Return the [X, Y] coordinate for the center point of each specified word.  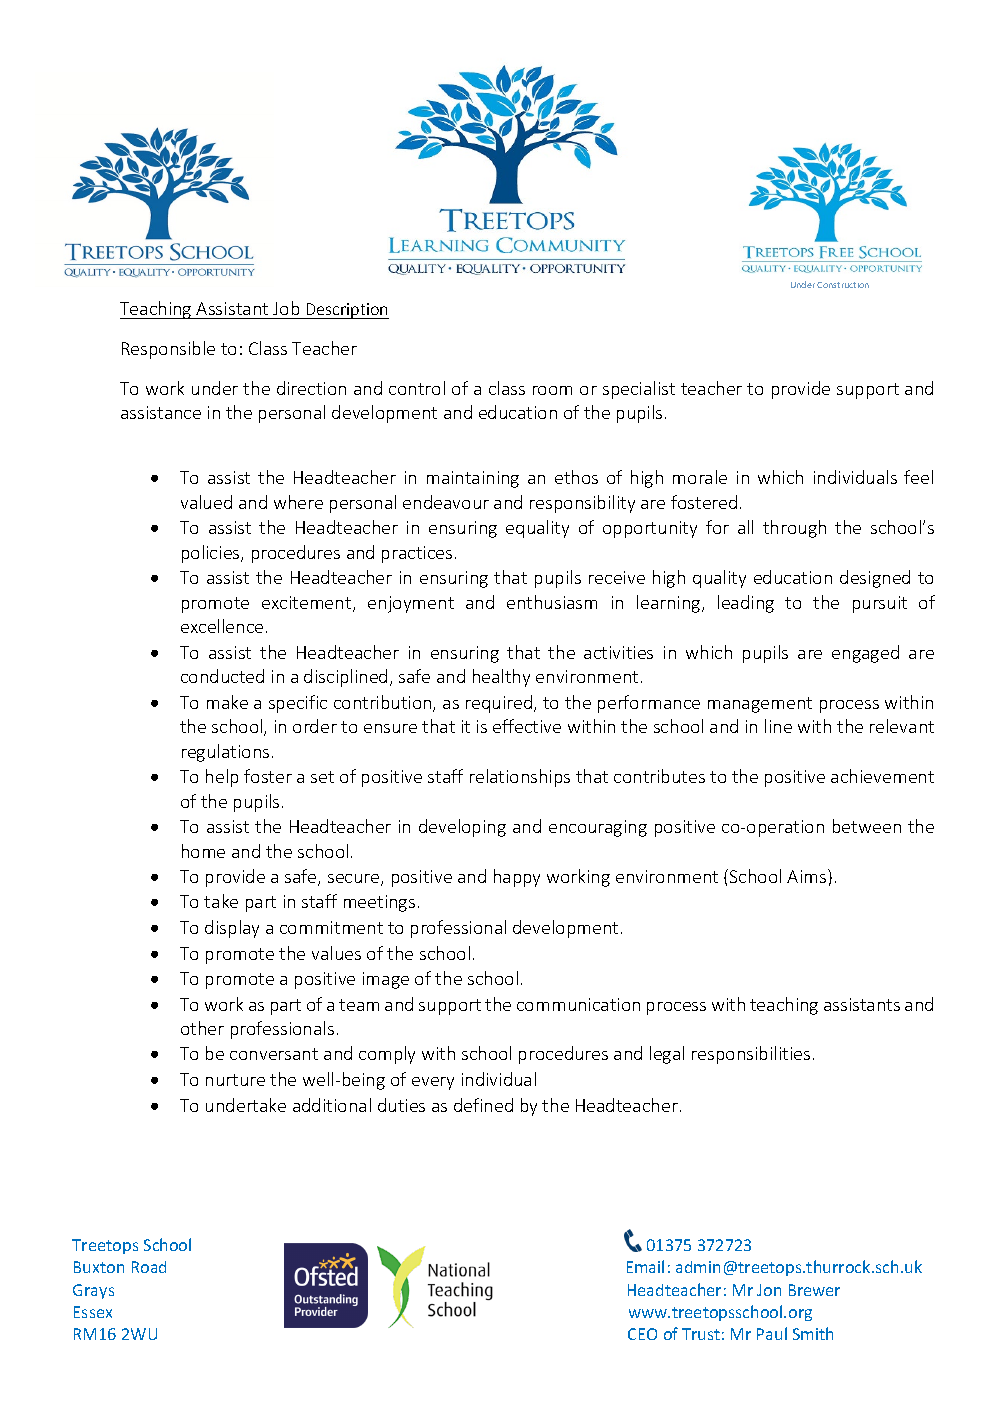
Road [149, 1267]
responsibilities [751, 1055]
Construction [843, 285]
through [794, 529]
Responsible [168, 350]
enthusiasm [552, 602]
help [222, 778]
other [202, 1028]
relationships [520, 778]
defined [483, 1105]
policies [212, 554]
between [867, 826]
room [552, 390]
